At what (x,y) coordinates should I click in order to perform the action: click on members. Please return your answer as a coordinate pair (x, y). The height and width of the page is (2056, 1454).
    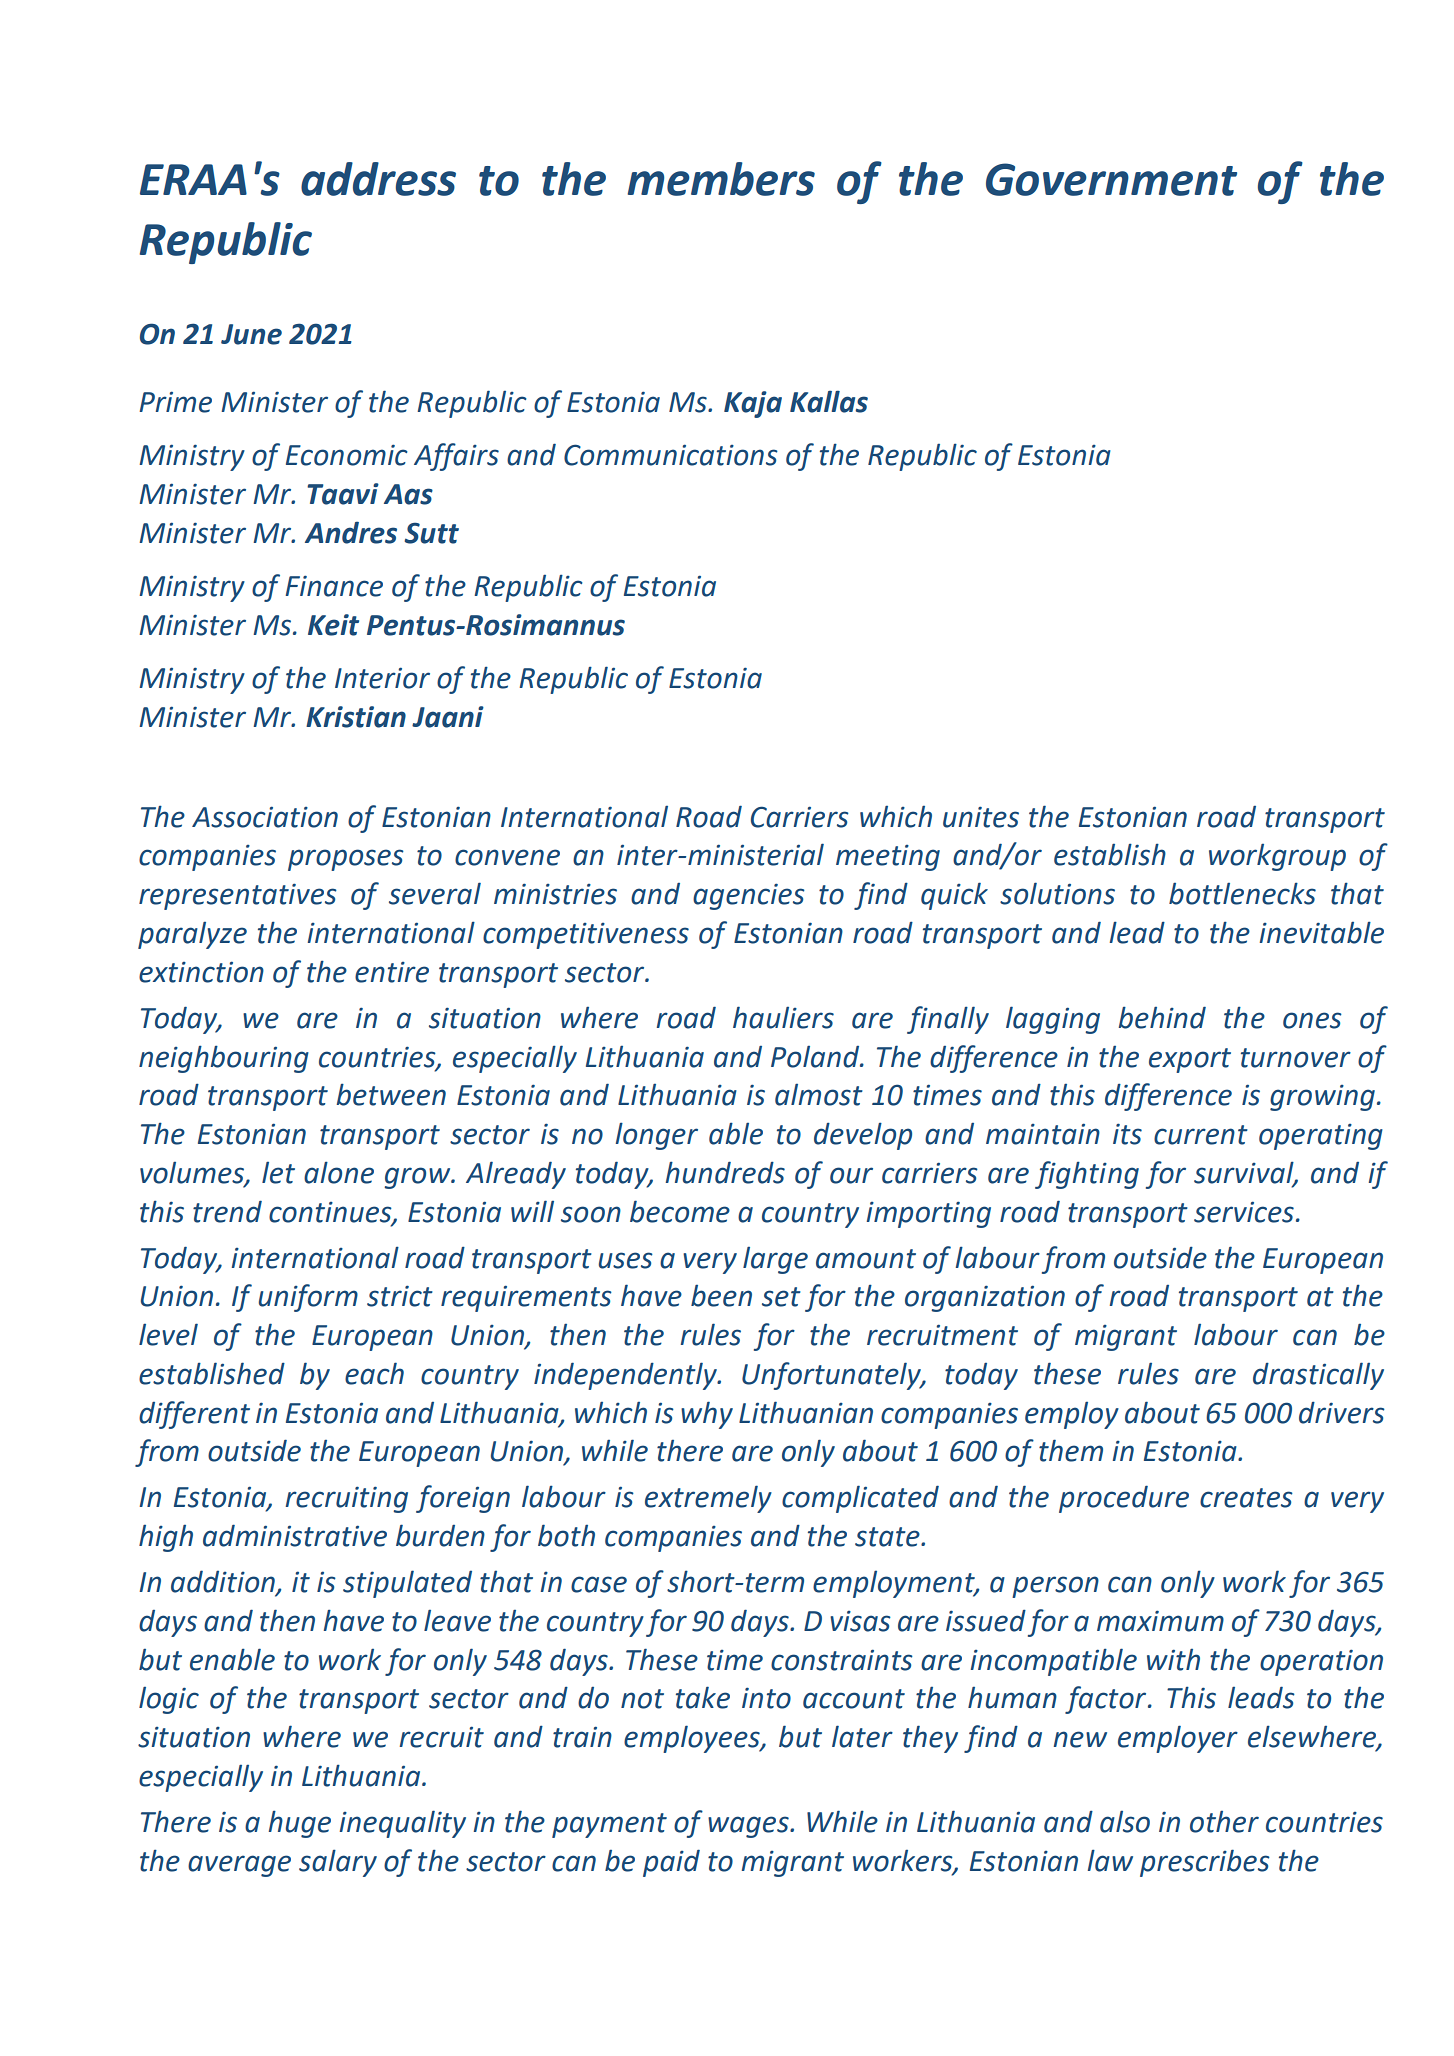
    Looking at the image, I should click on (721, 179).
